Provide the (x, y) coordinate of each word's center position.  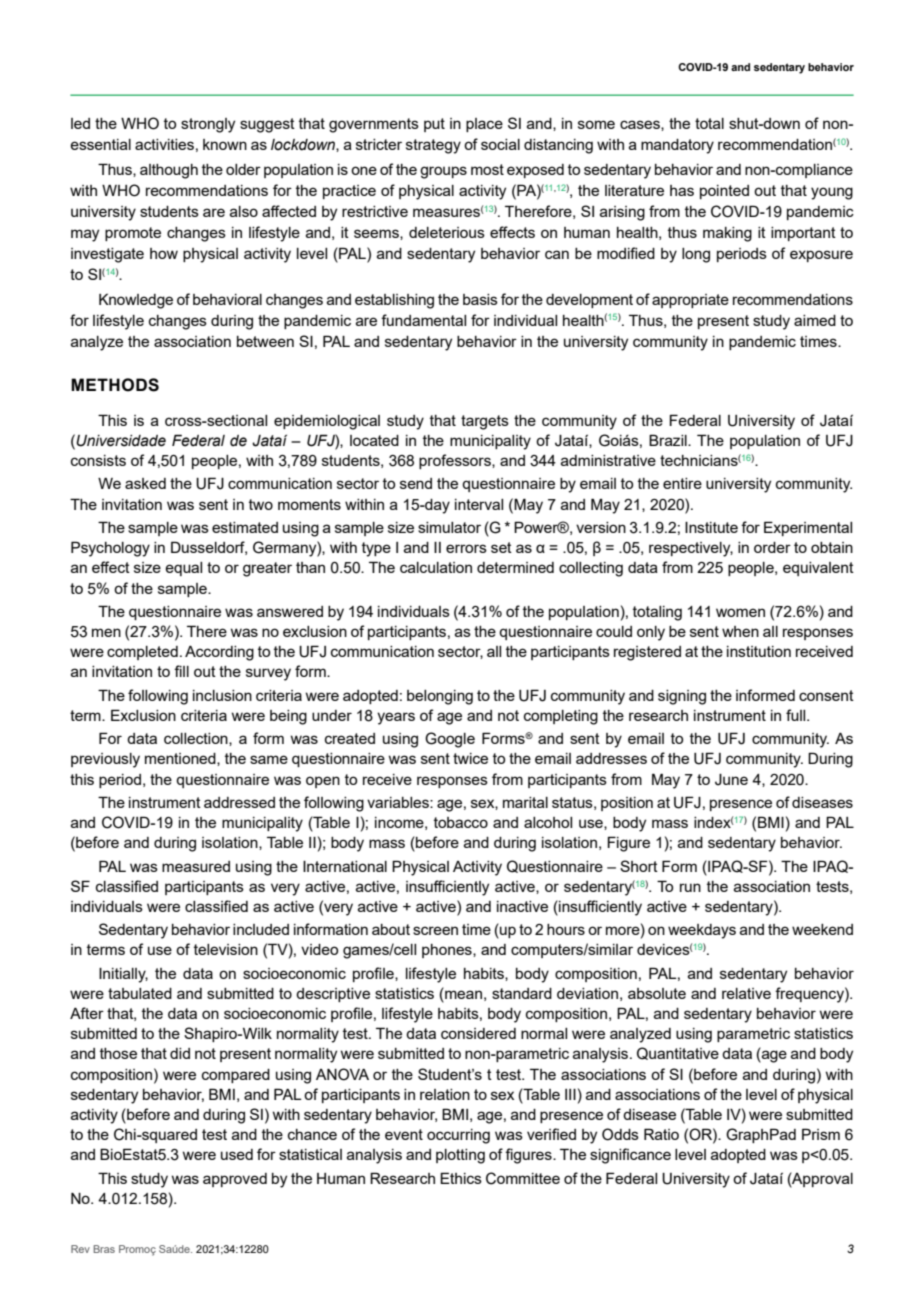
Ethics (461, 1178)
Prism (821, 1134)
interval (479, 504)
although (169, 171)
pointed (724, 192)
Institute (711, 527)
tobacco (461, 822)
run (690, 887)
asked (145, 483)
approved (235, 1180)
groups (443, 172)
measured (196, 866)
